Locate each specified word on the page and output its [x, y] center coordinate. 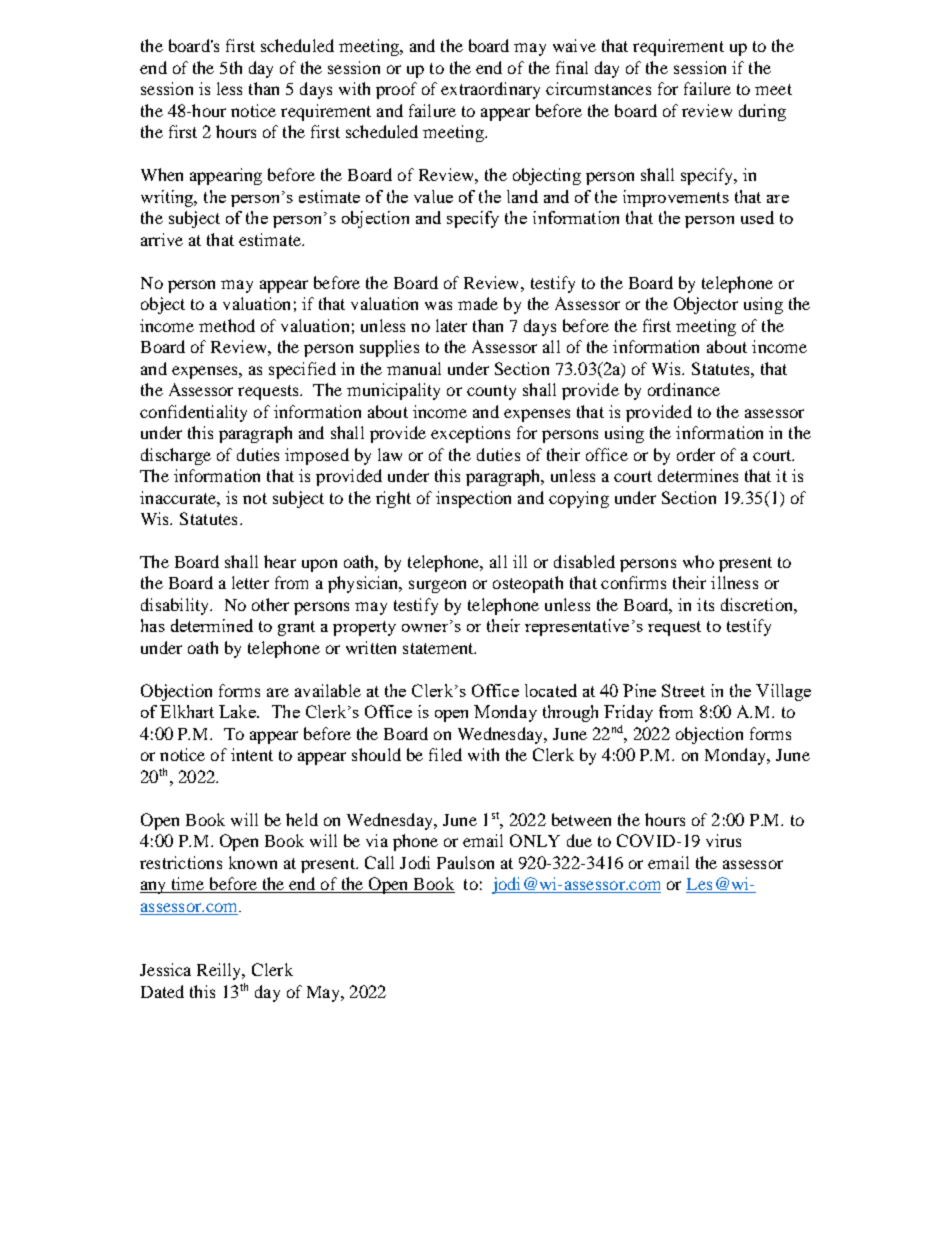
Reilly [220, 971]
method [227, 325]
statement [439, 648]
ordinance [684, 389]
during [762, 112]
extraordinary [490, 90]
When [162, 174]
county [491, 392]
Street [683, 690]
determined [212, 625]
